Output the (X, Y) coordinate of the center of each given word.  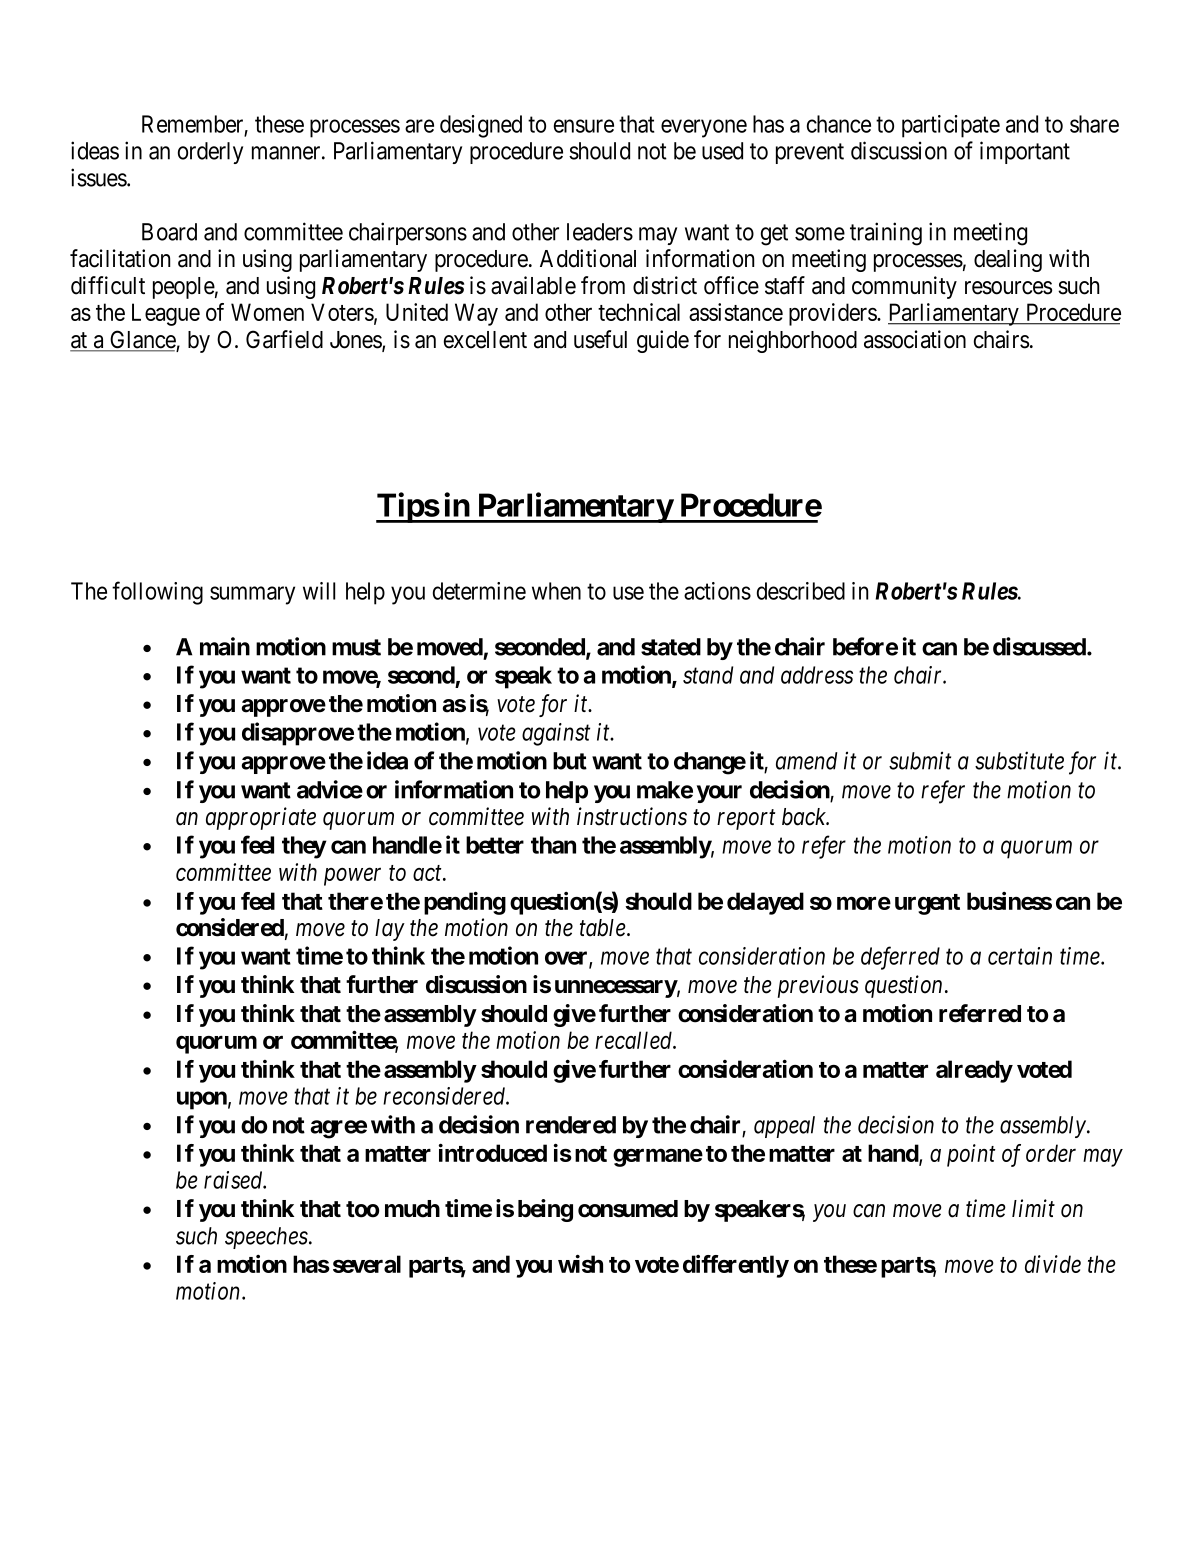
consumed (628, 1209)
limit (1033, 1208)
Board (169, 232)
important (1025, 152)
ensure (584, 126)
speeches (266, 1238)
